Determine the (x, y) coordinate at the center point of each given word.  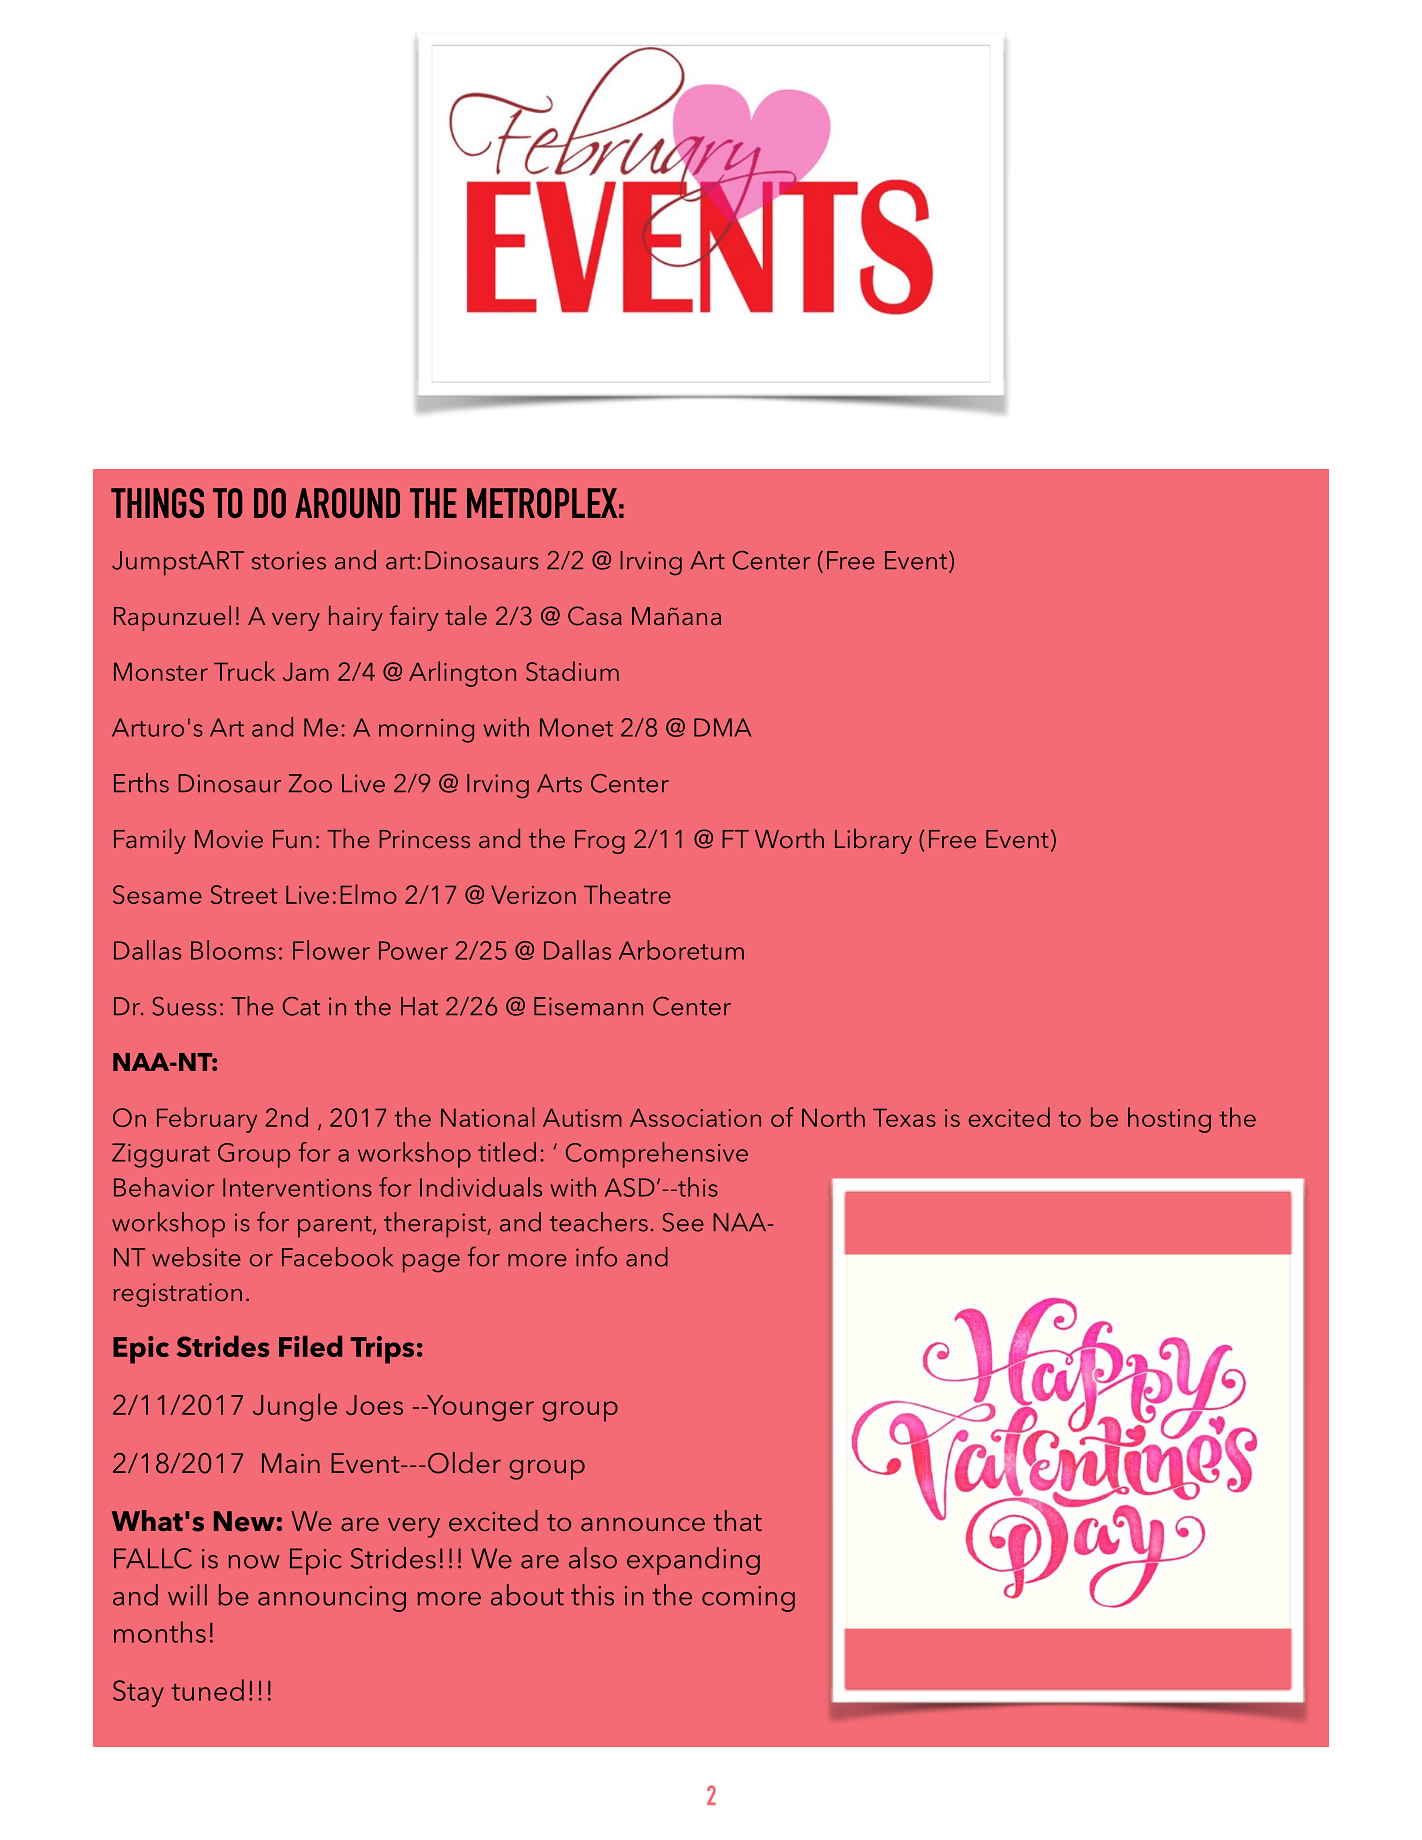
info (596, 1256)
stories (289, 560)
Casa (595, 616)
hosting (1169, 1120)
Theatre (627, 894)
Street (244, 894)
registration (178, 1295)
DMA (722, 727)
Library (873, 841)
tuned (207, 1690)
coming (748, 1599)
